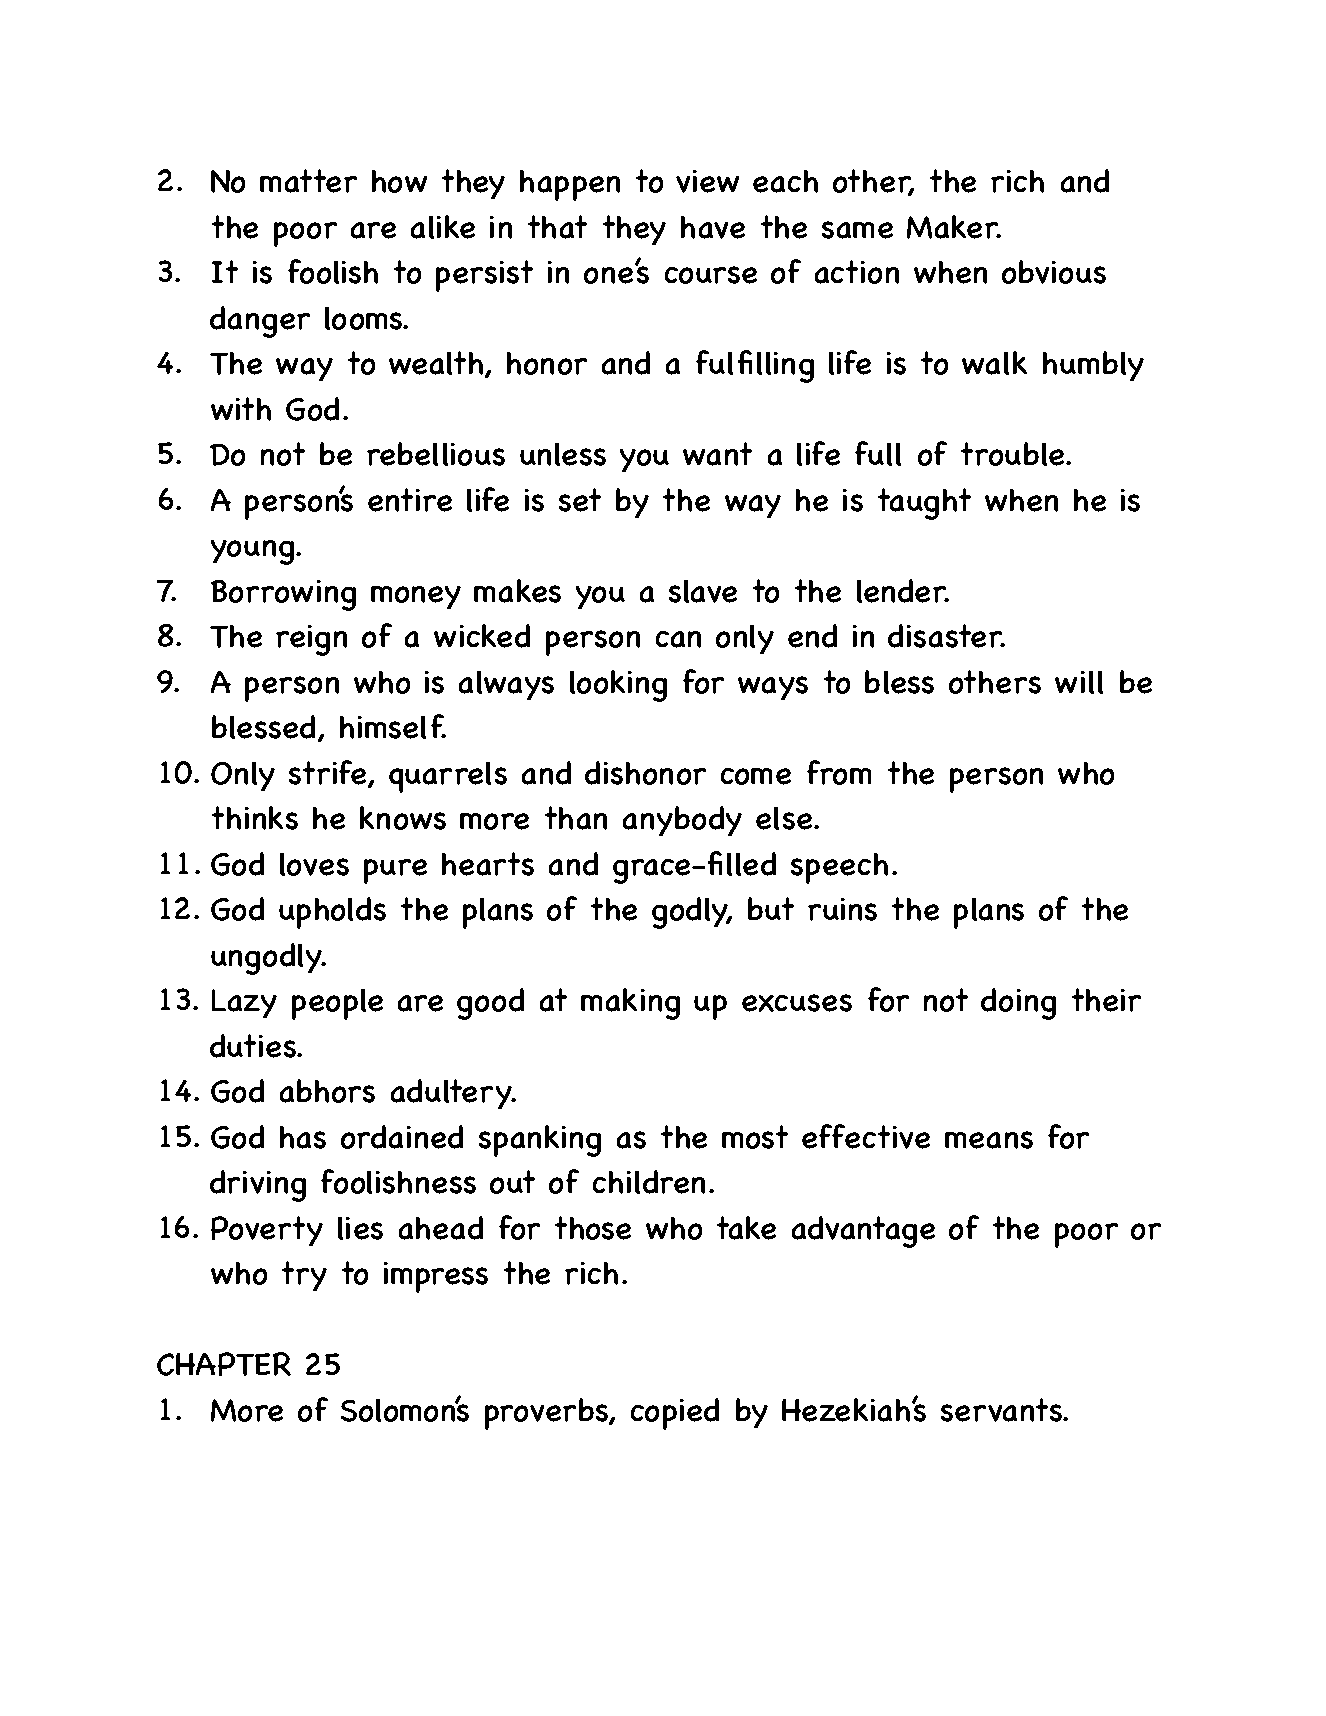 The height and width of the screenshot is (1716, 1326). I want to click on CHAPTER, so click(224, 1364).
